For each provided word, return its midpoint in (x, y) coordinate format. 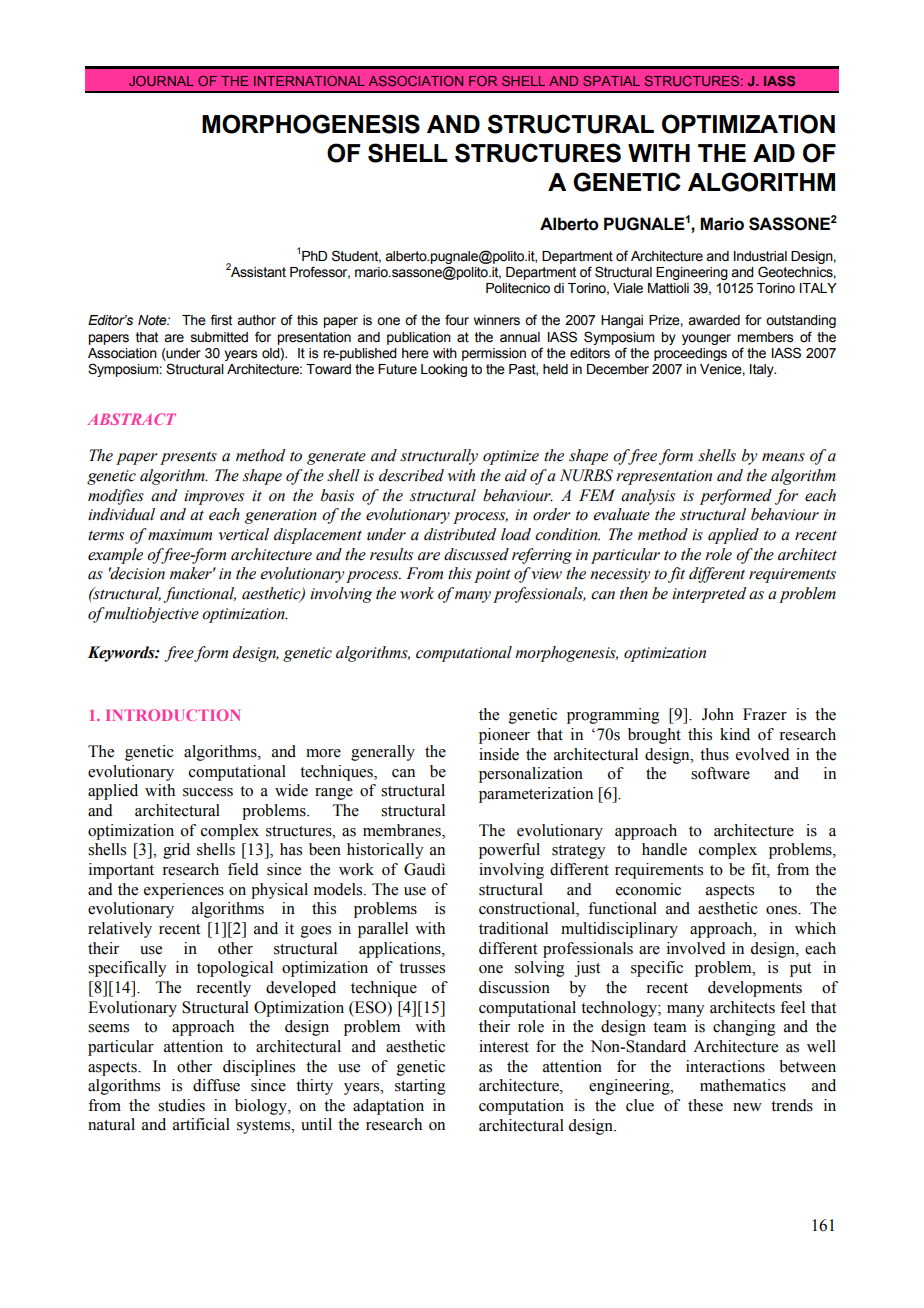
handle (664, 849)
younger (706, 339)
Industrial (760, 256)
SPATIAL (611, 81)
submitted (219, 337)
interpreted (709, 595)
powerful (509, 851)
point (492, 575)
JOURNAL (161, 81)
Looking (444, 370)
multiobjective (151, 615)
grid (176, 851)
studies (181, 1105)
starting (420, 1087)
